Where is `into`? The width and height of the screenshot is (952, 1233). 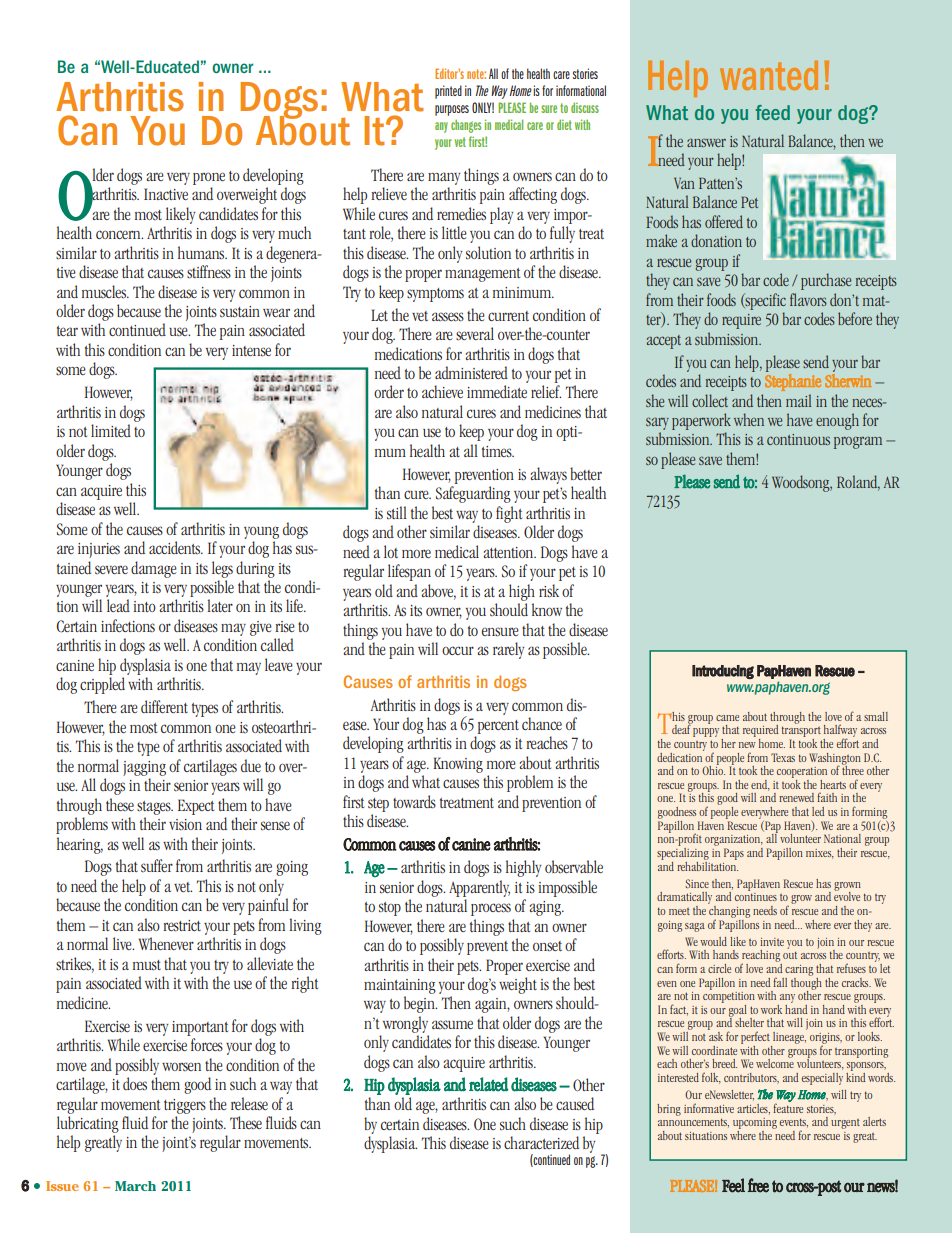 into is located at coordinates (144, 606).
